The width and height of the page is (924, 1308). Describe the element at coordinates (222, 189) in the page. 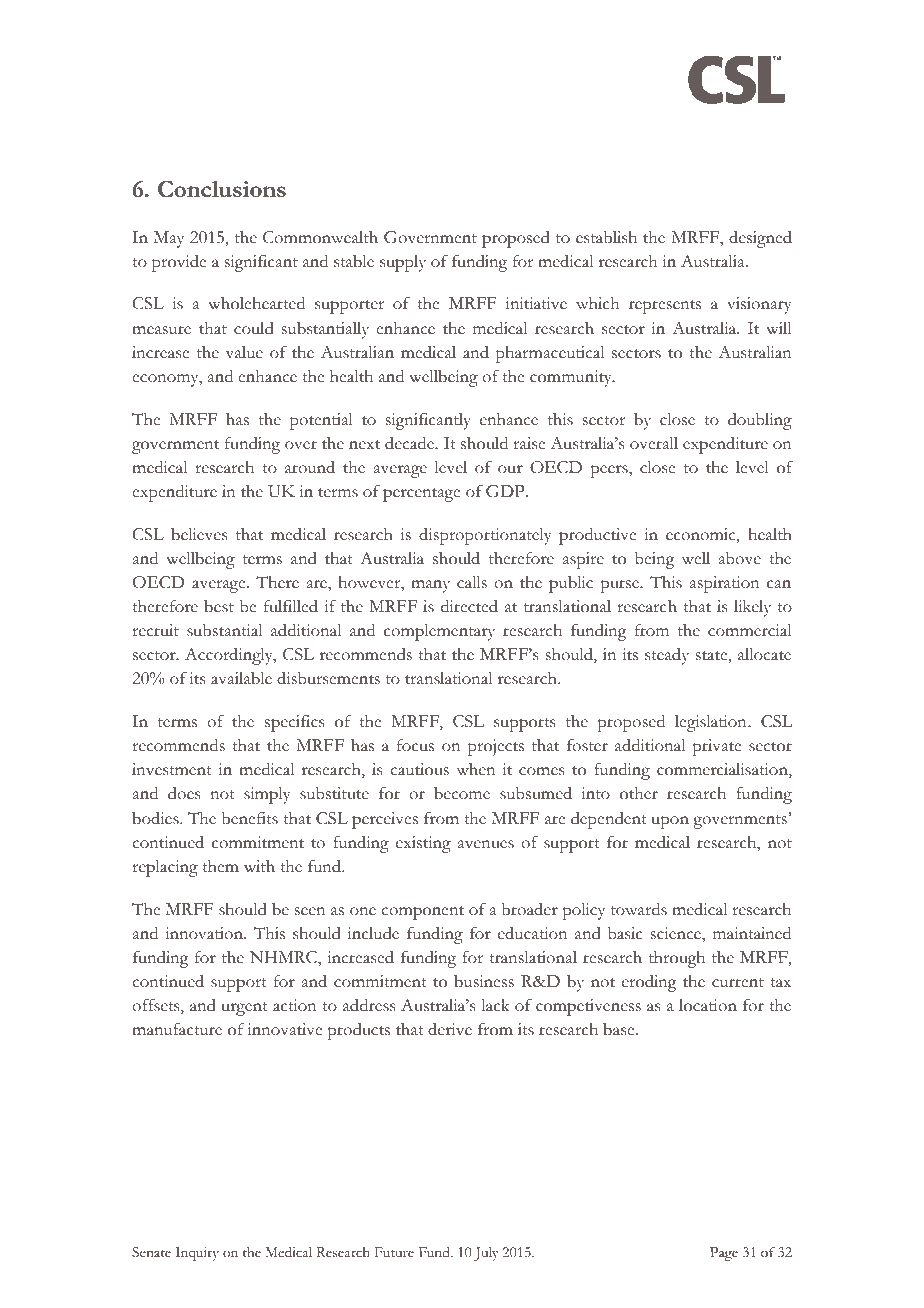

I see `Conclusions` at that location.
